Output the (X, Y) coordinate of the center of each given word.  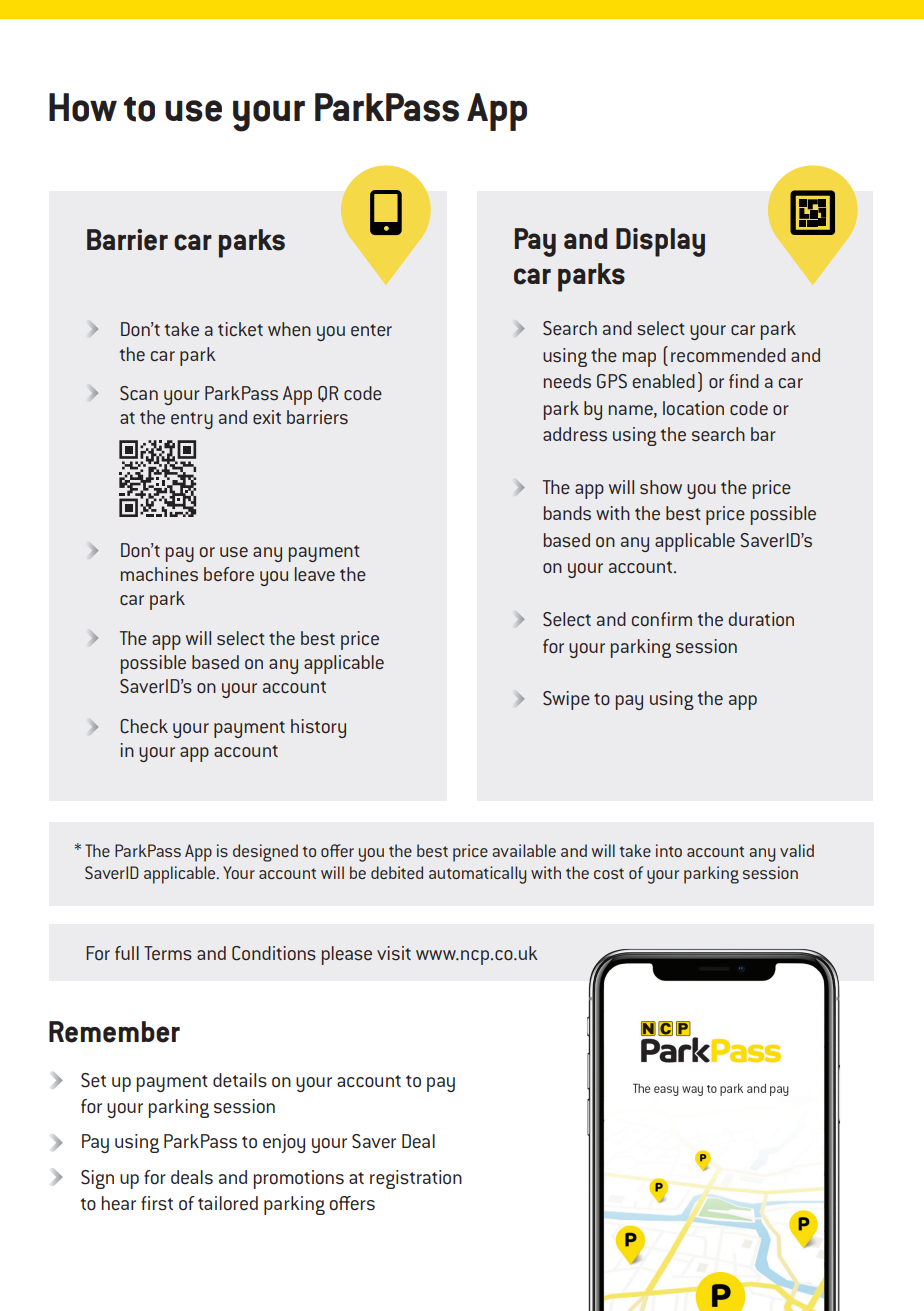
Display (660, 242)
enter (371, 330)
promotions (299, 1179)
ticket (240, 329)
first (157, 1203)
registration (416, 1179)
